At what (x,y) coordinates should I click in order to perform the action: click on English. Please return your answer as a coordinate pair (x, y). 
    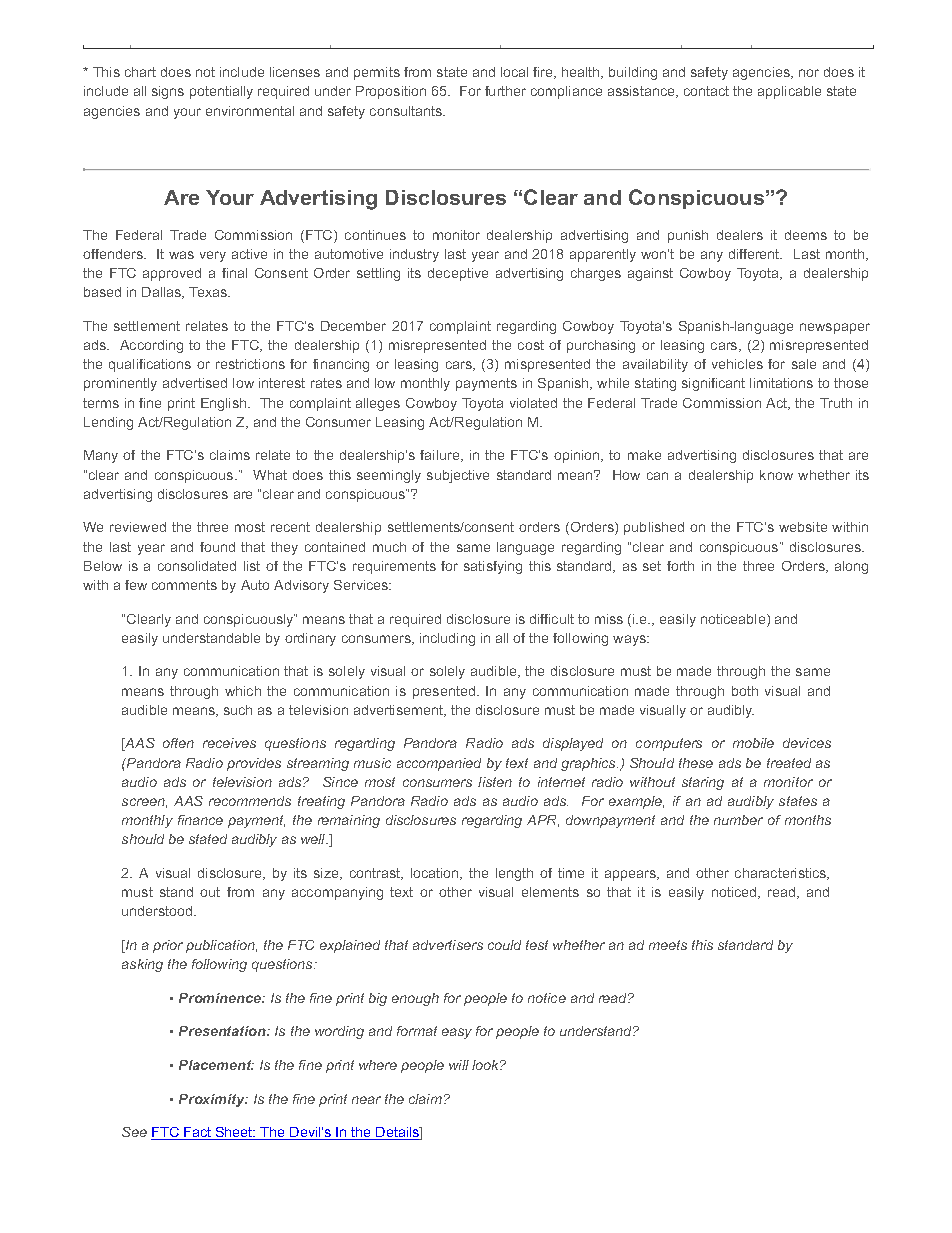
    Looking at the image, I should click on (225, 404).
